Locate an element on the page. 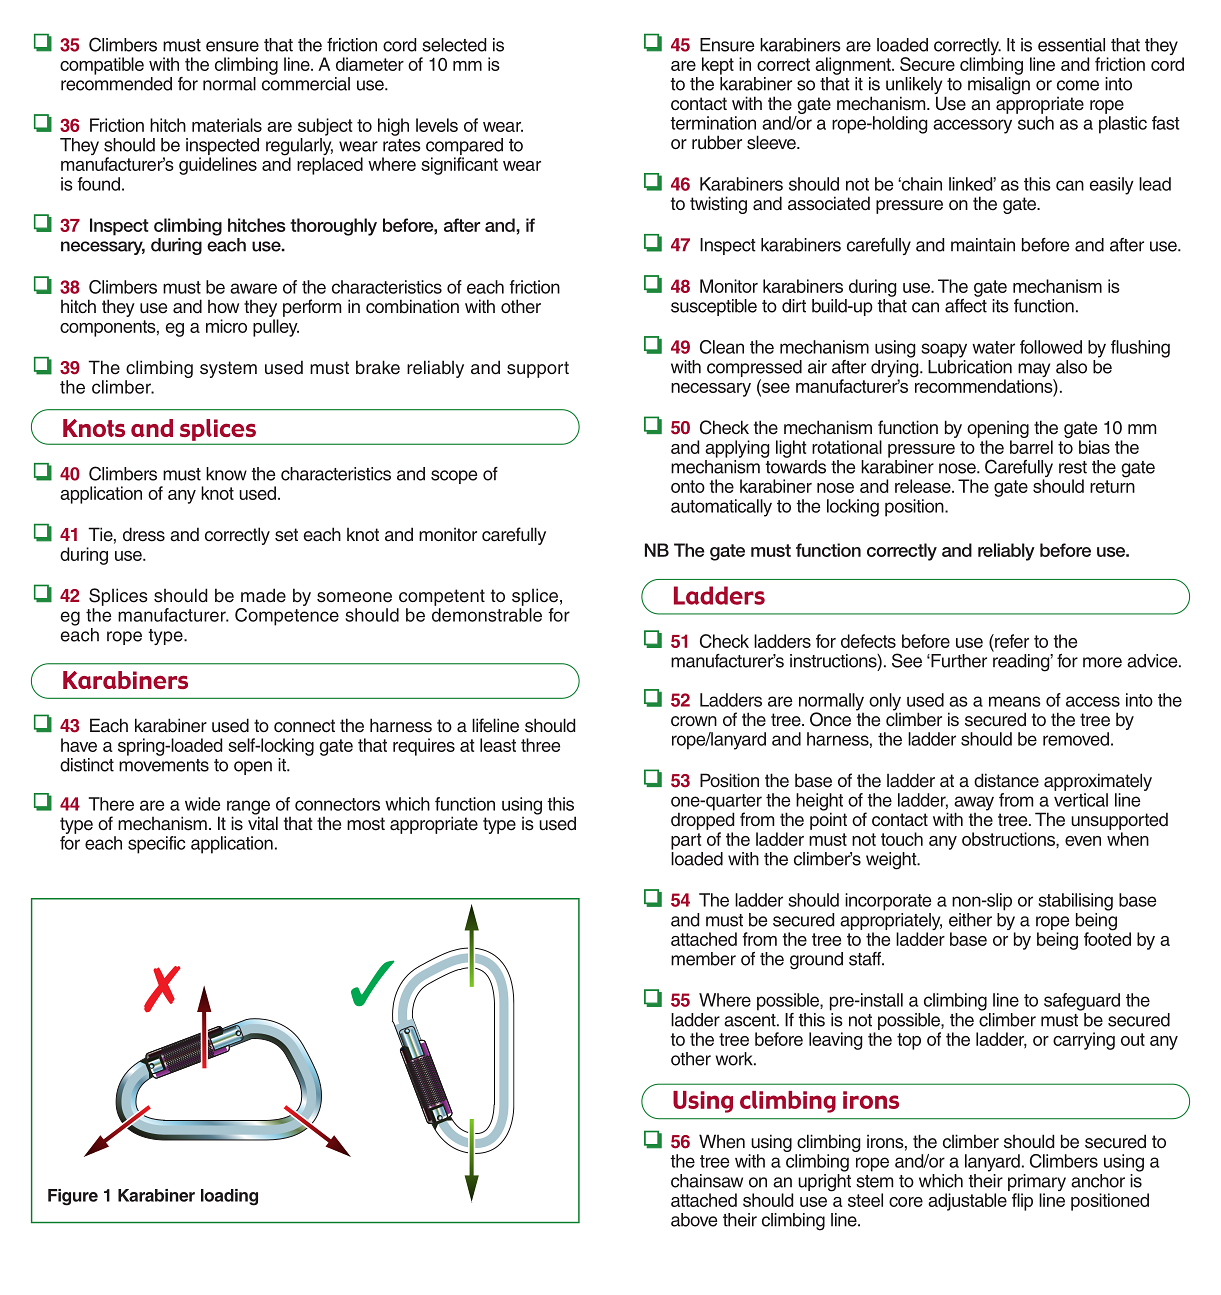 The height and width of the document is (1295, 1221). misalign is located at coordinates (999, 86).
